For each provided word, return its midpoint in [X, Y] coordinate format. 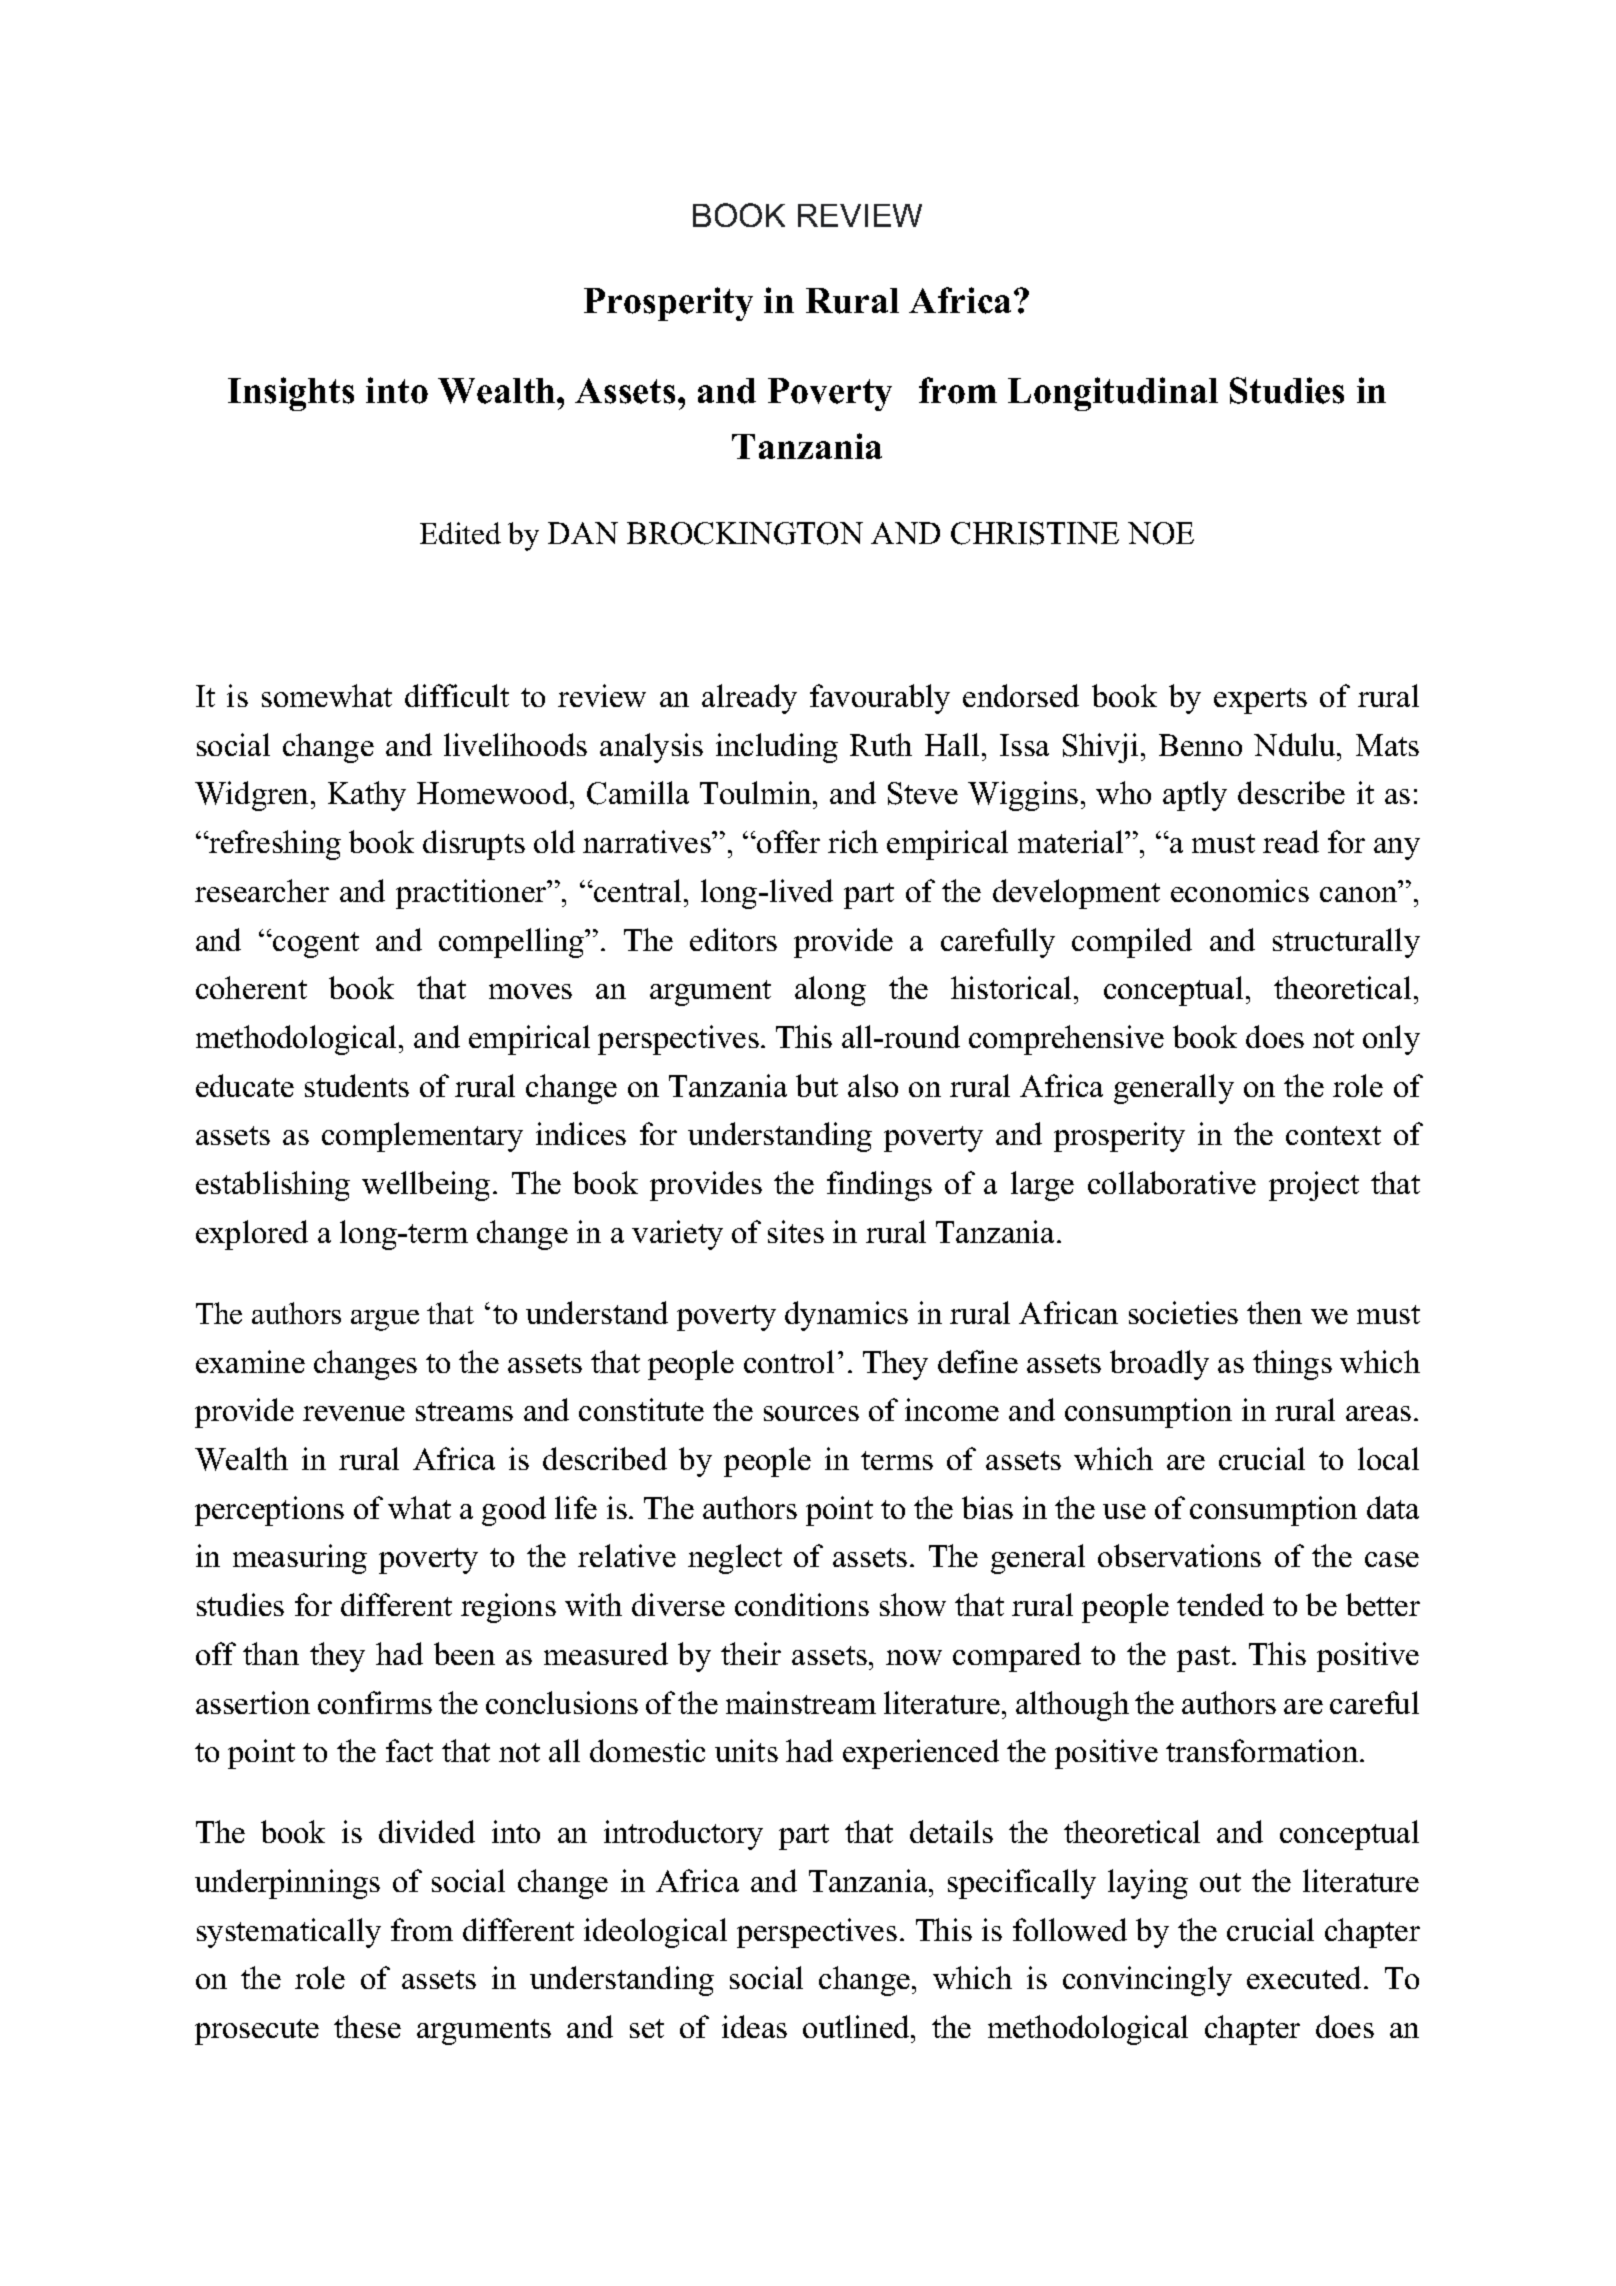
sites [796, 1231]
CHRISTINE [1035, 533]
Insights [291, 394]
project [1314, 1186]
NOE [1161, 533]
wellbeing [426, 1186]
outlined [857, 2026]
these [367, 2026]
